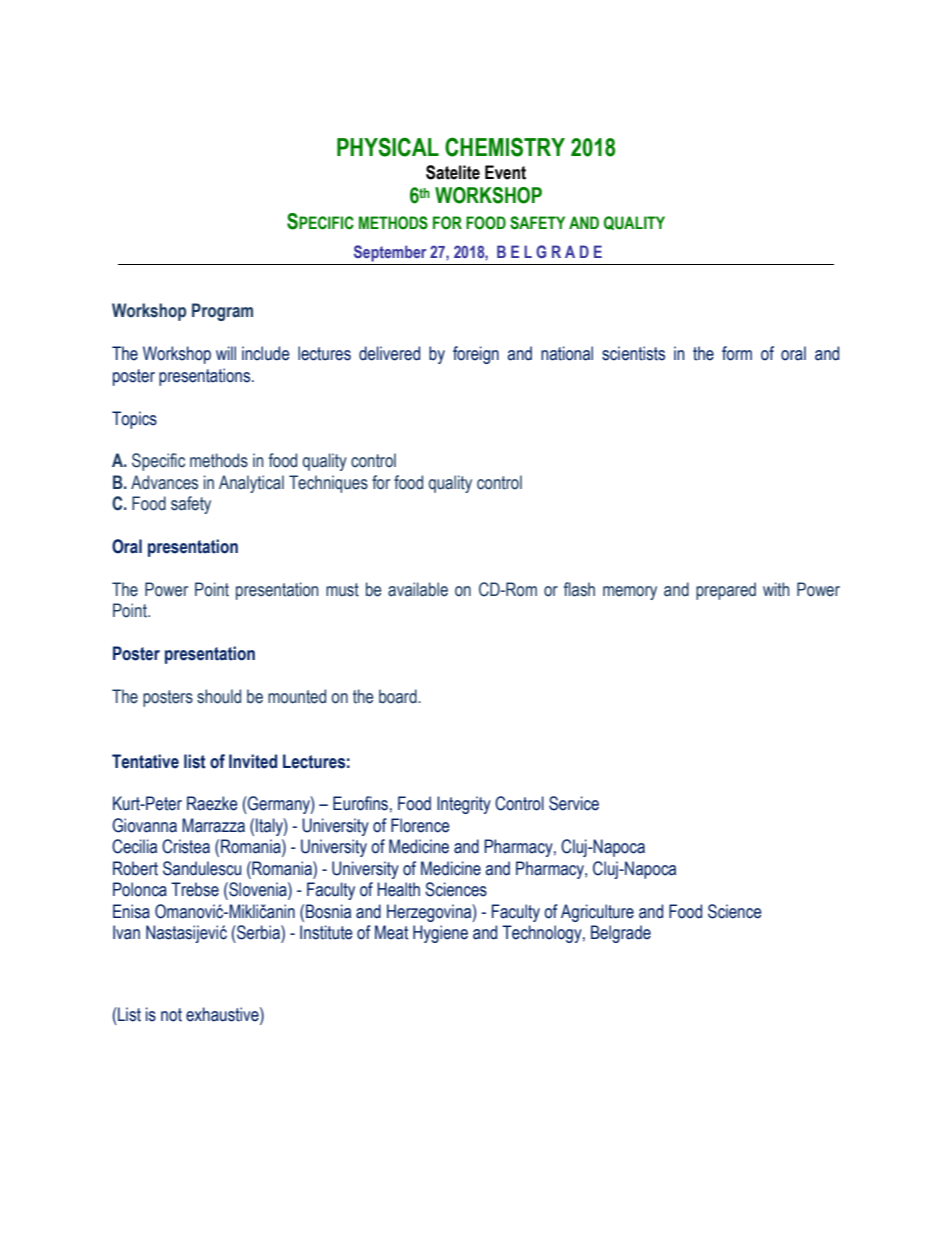 The image size is (952, 1233). I want to click on PHYSICAL, so click(388, 147).
